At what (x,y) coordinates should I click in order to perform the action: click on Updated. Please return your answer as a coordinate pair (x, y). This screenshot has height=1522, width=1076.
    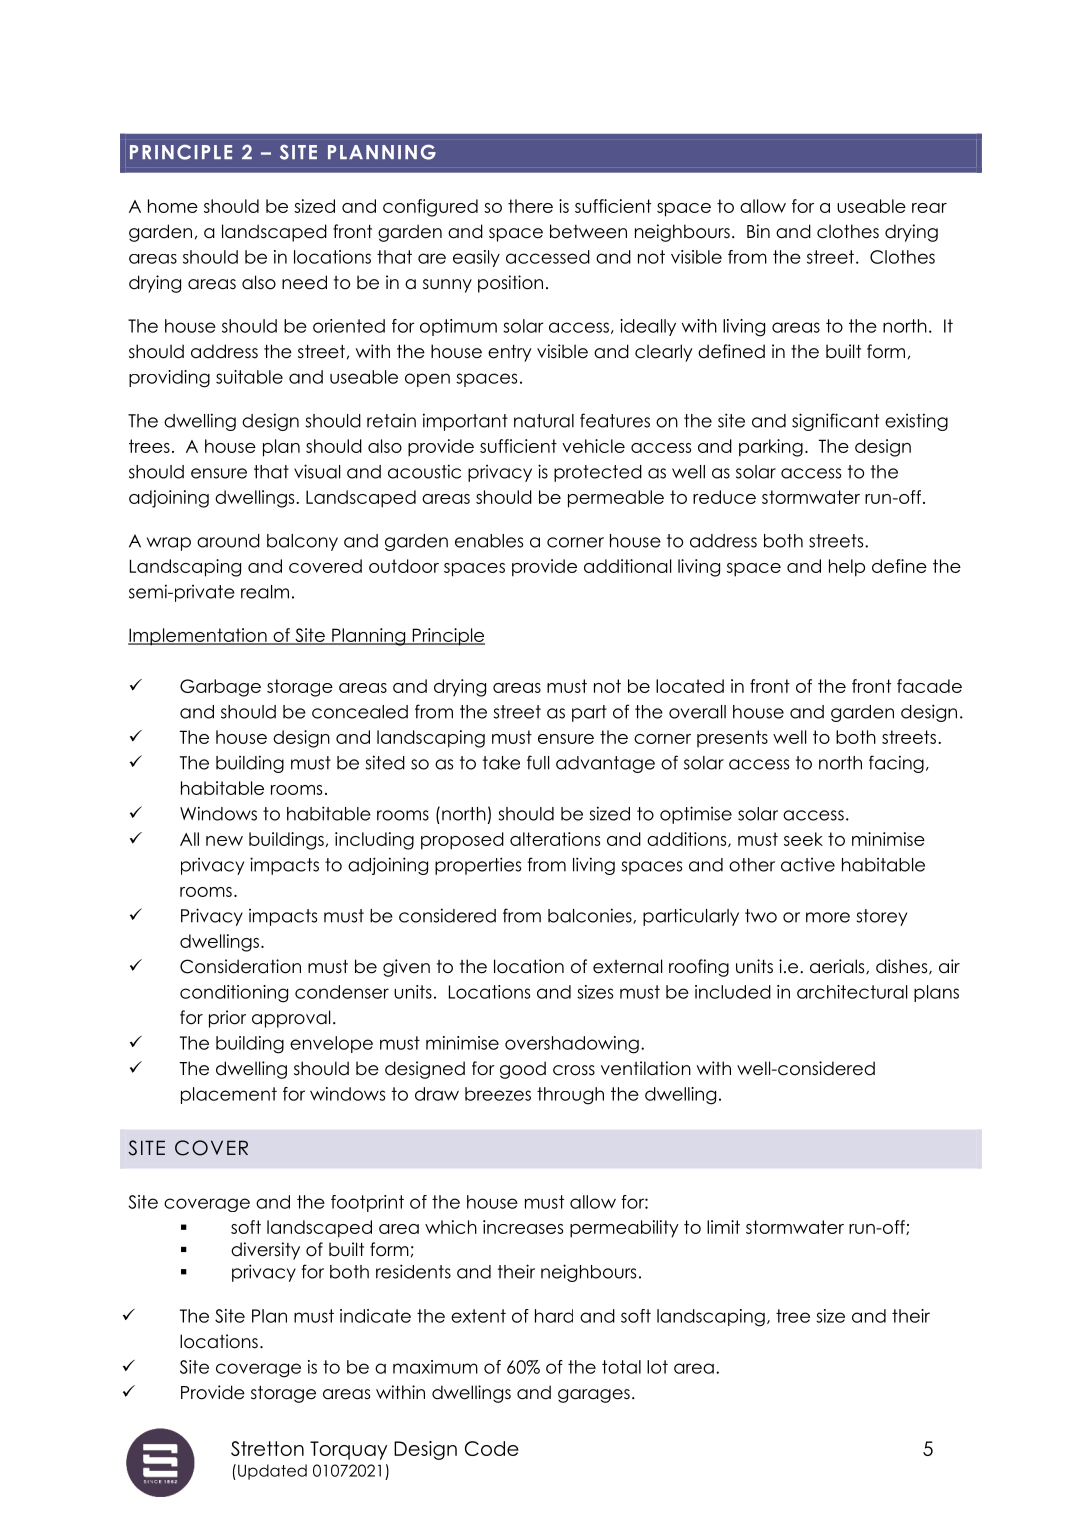
    Looking at the image, I should click on (272, 1472).
